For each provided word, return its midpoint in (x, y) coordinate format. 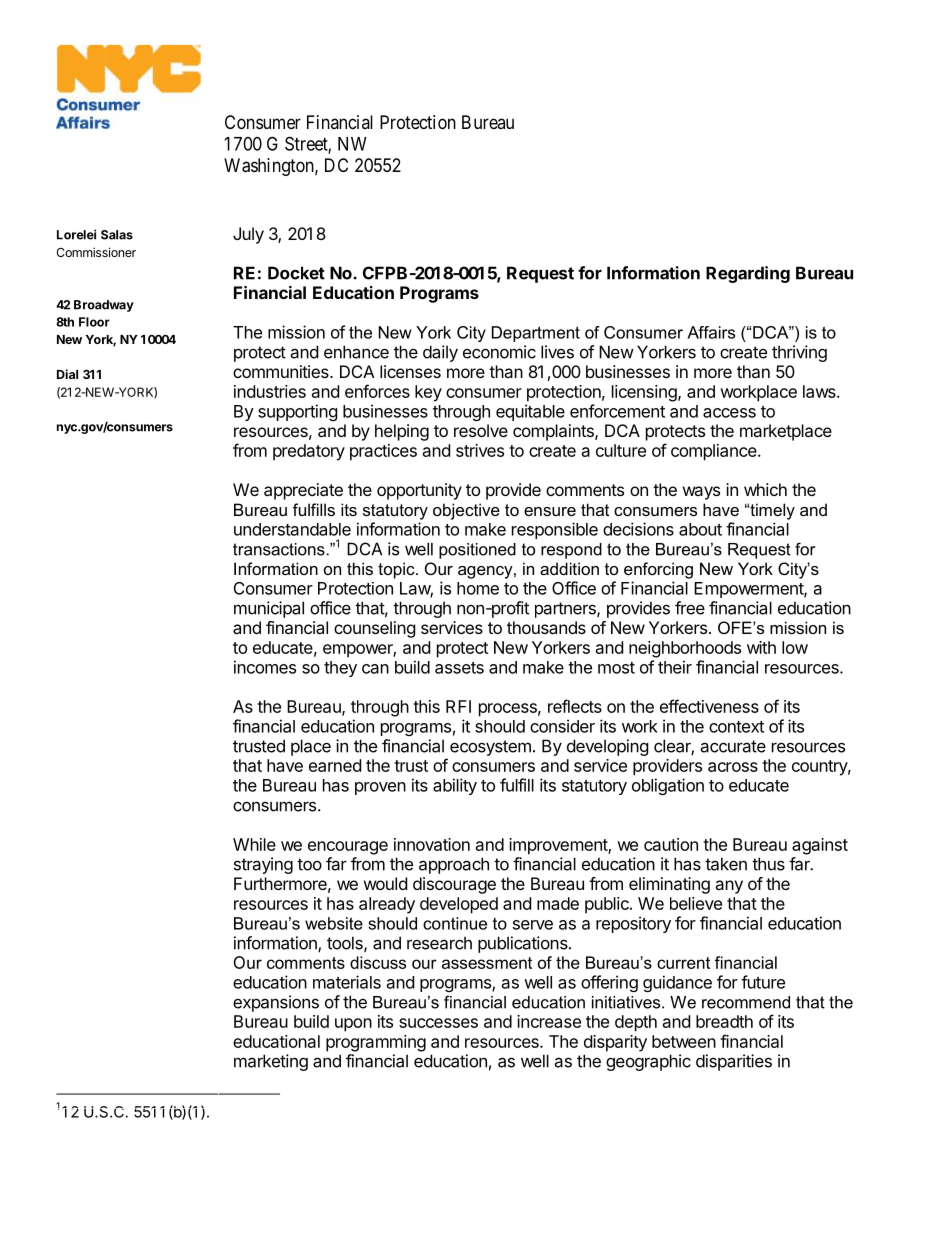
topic (397, 570)
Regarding (748, 274)
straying (263, 865)
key (428, 393)
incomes (265, 667)
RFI (458, 706)
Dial (67, 374)
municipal (269, 609)
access (729, 413)
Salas (117, 235)
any (729, 887)
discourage (454, 885)
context (736, 727)
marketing (271, 1062)
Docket (296, 273)
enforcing (658, 570)
